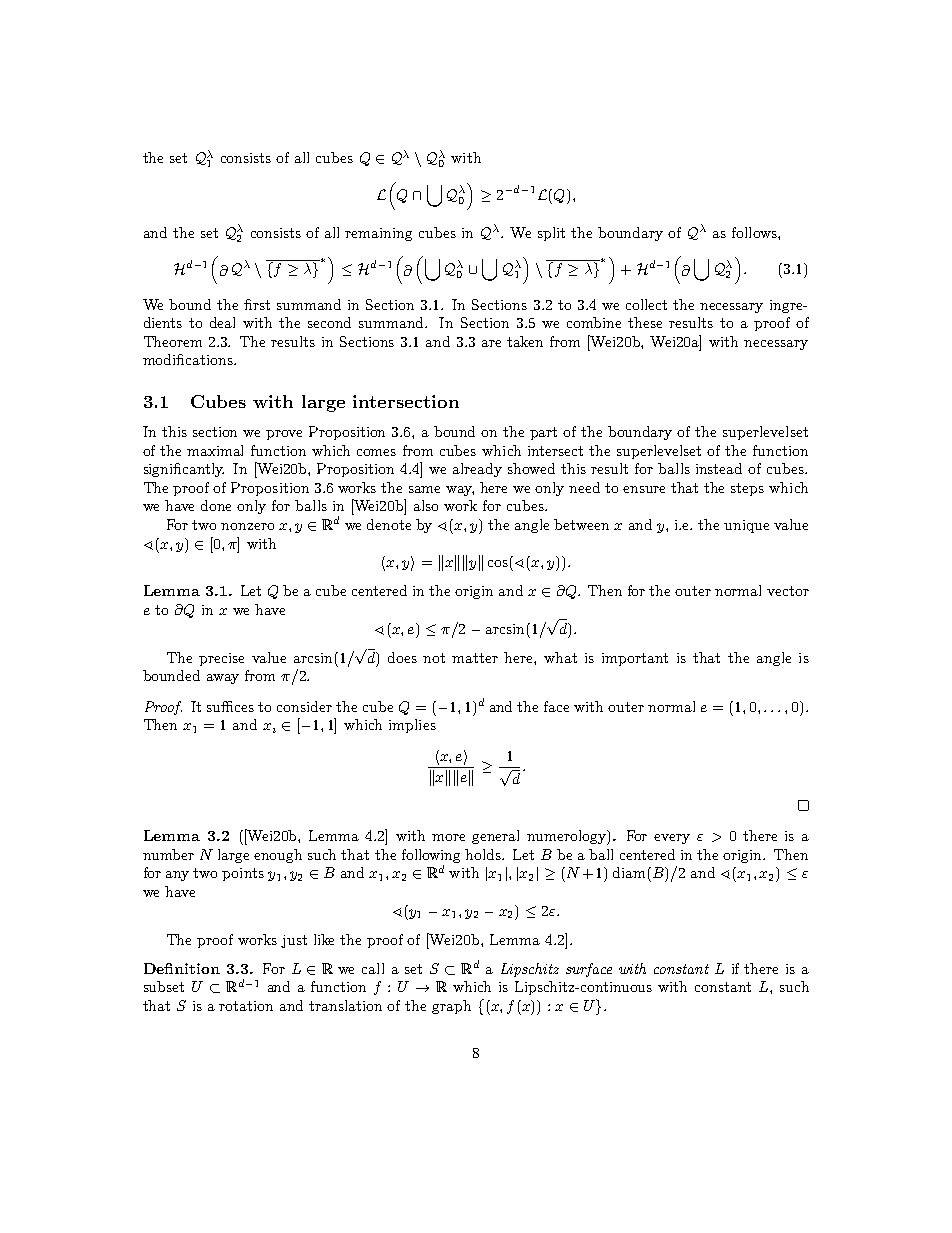  What do you see at coordinates (230, 706) in the page?
I see `suffices` at bounding box center [230, 706].
